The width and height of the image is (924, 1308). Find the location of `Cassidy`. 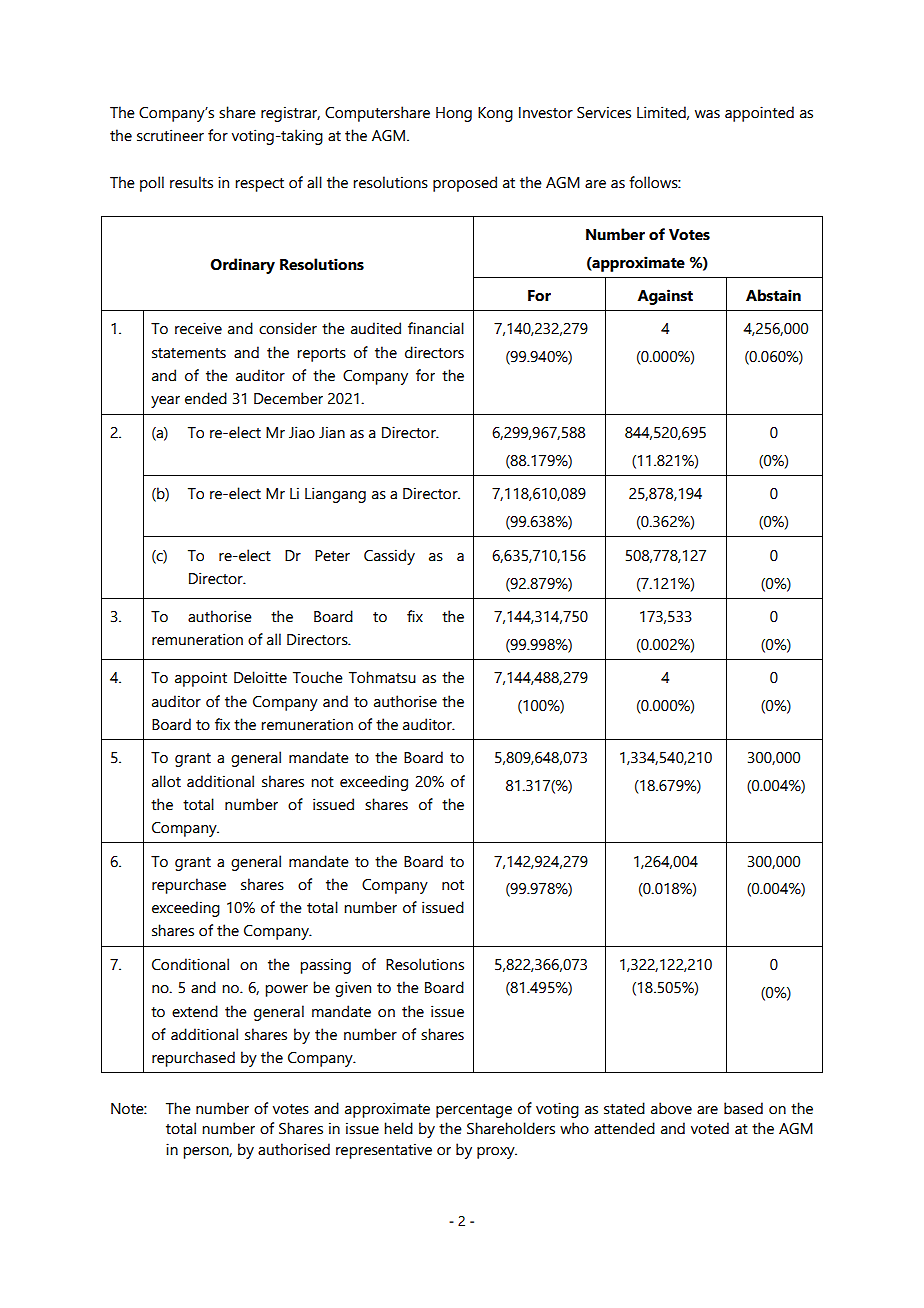

Cassidy is located at coordinates (389, 557).
